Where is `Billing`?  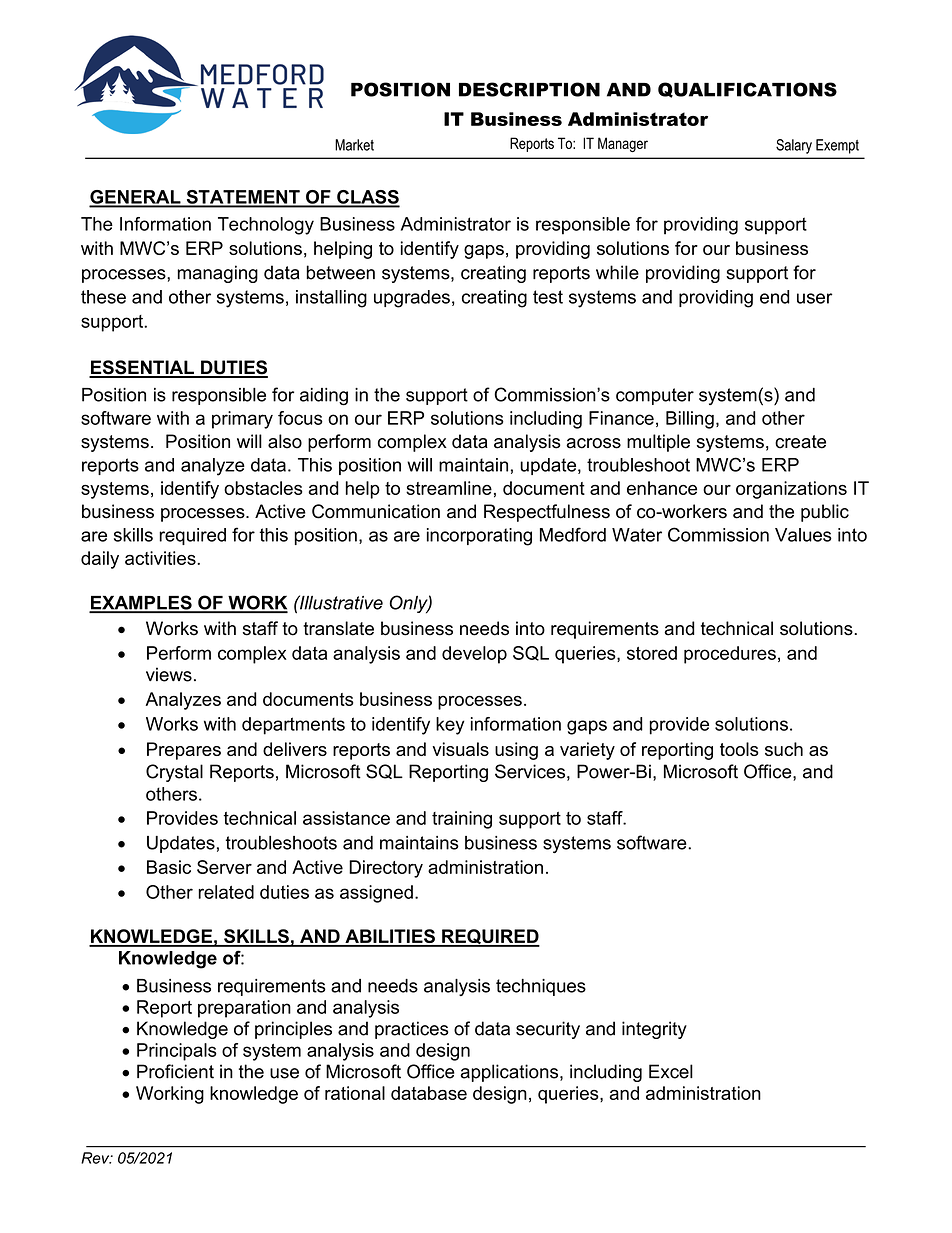
Billing is located at coordinates (690, 420).
